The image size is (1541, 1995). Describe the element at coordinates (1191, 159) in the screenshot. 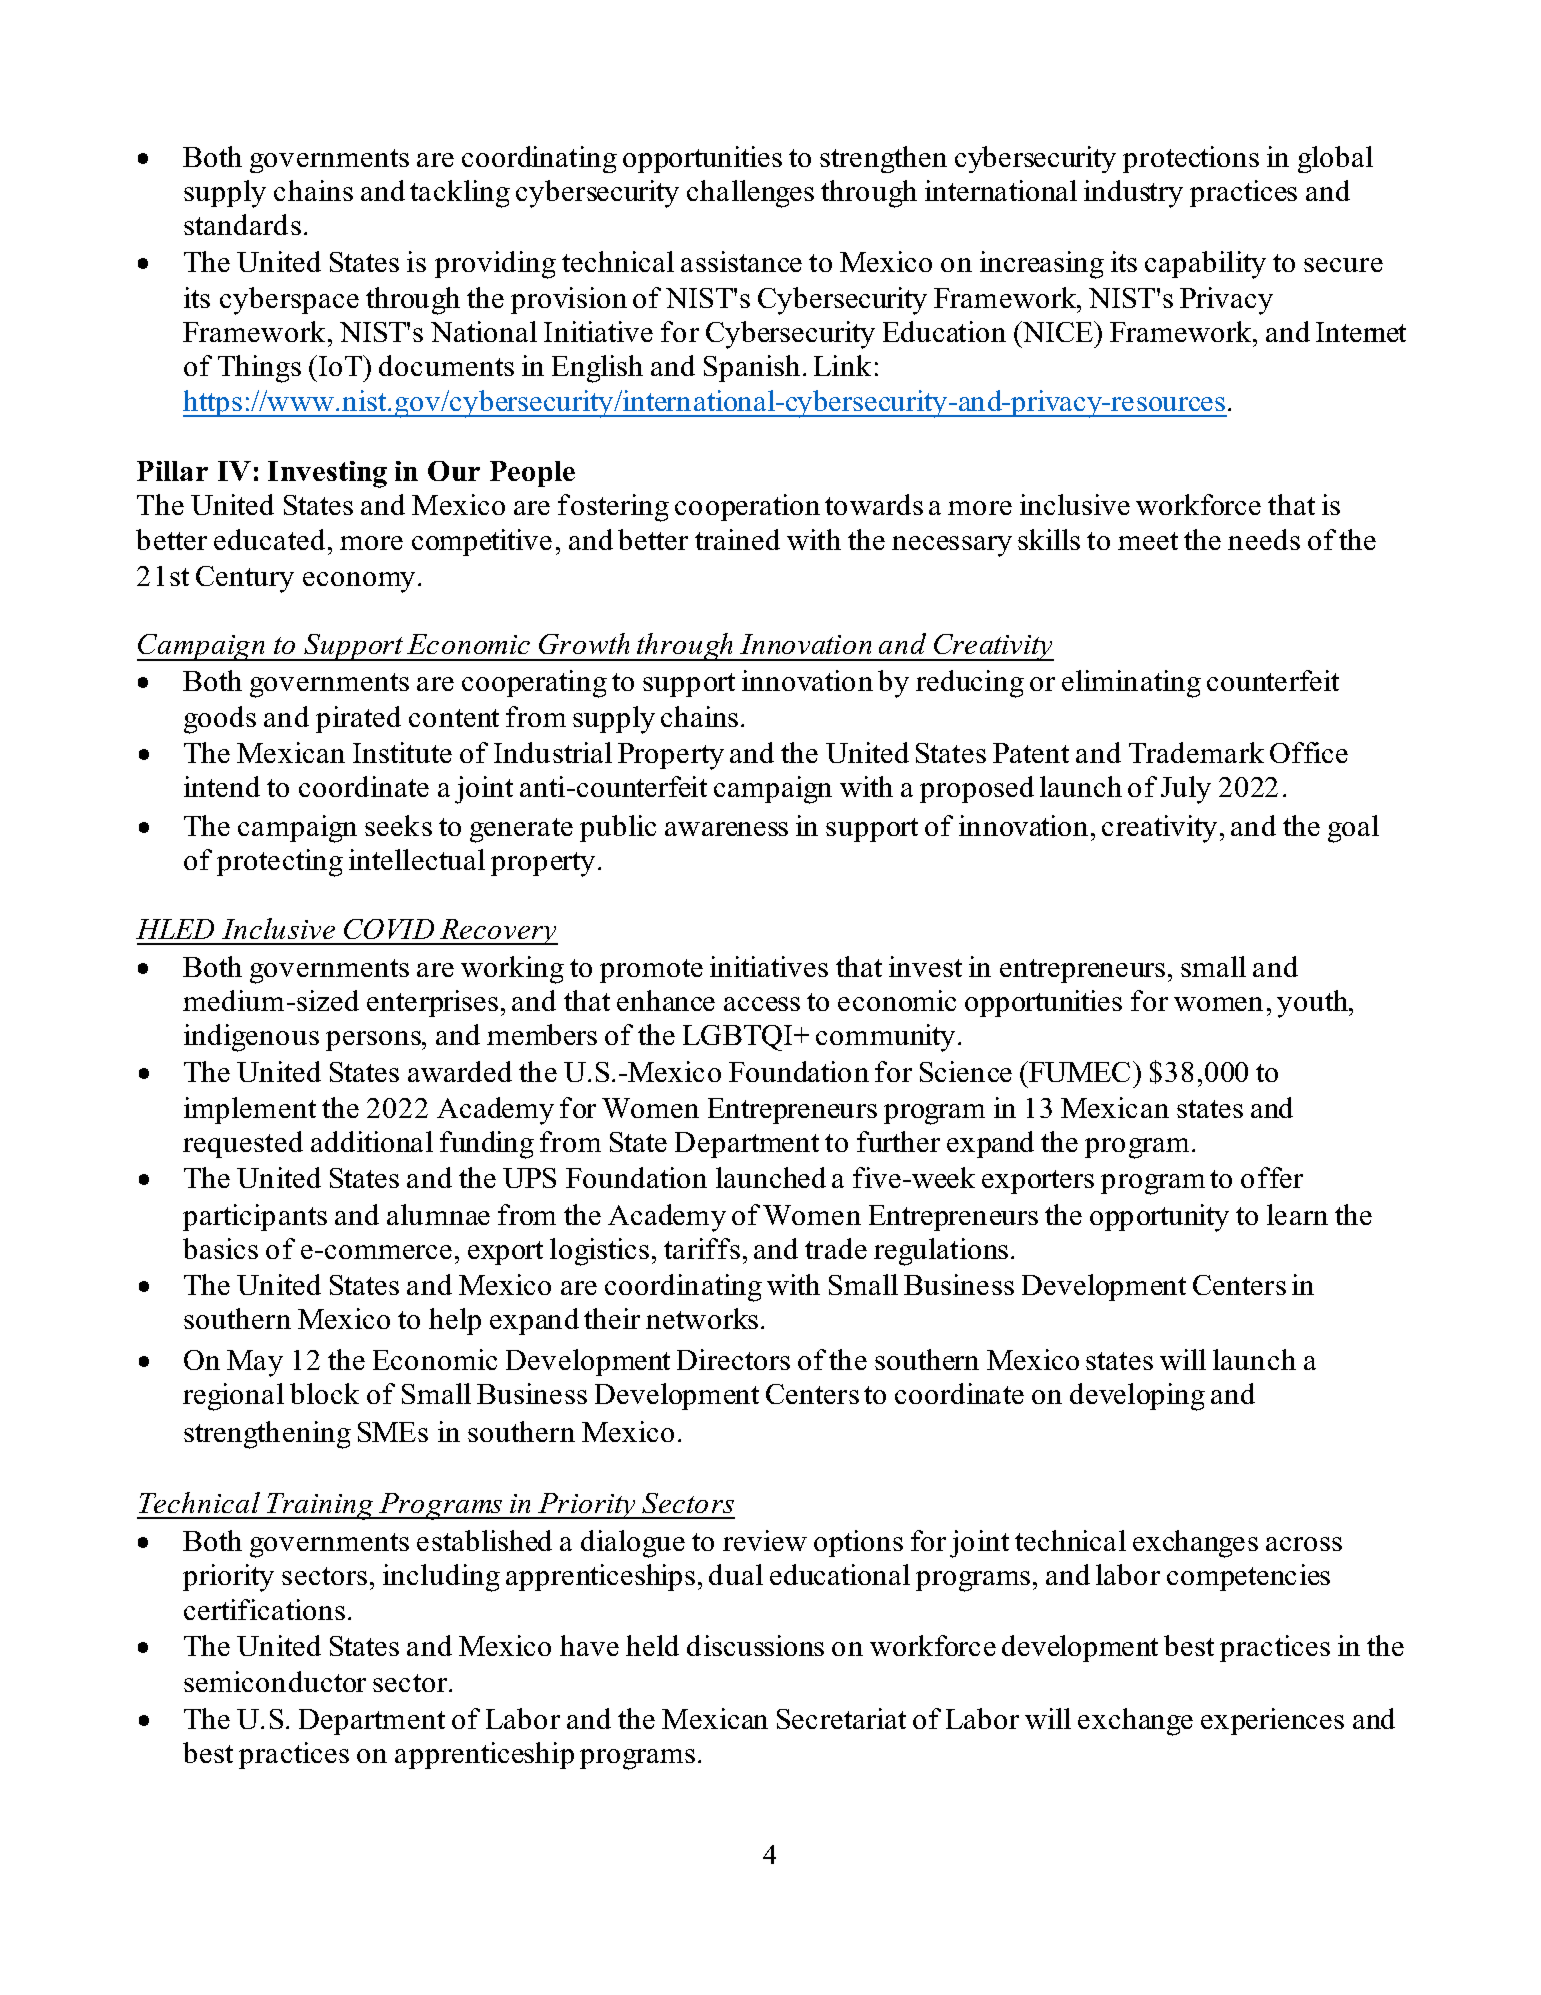

I see `protections` at that location.
